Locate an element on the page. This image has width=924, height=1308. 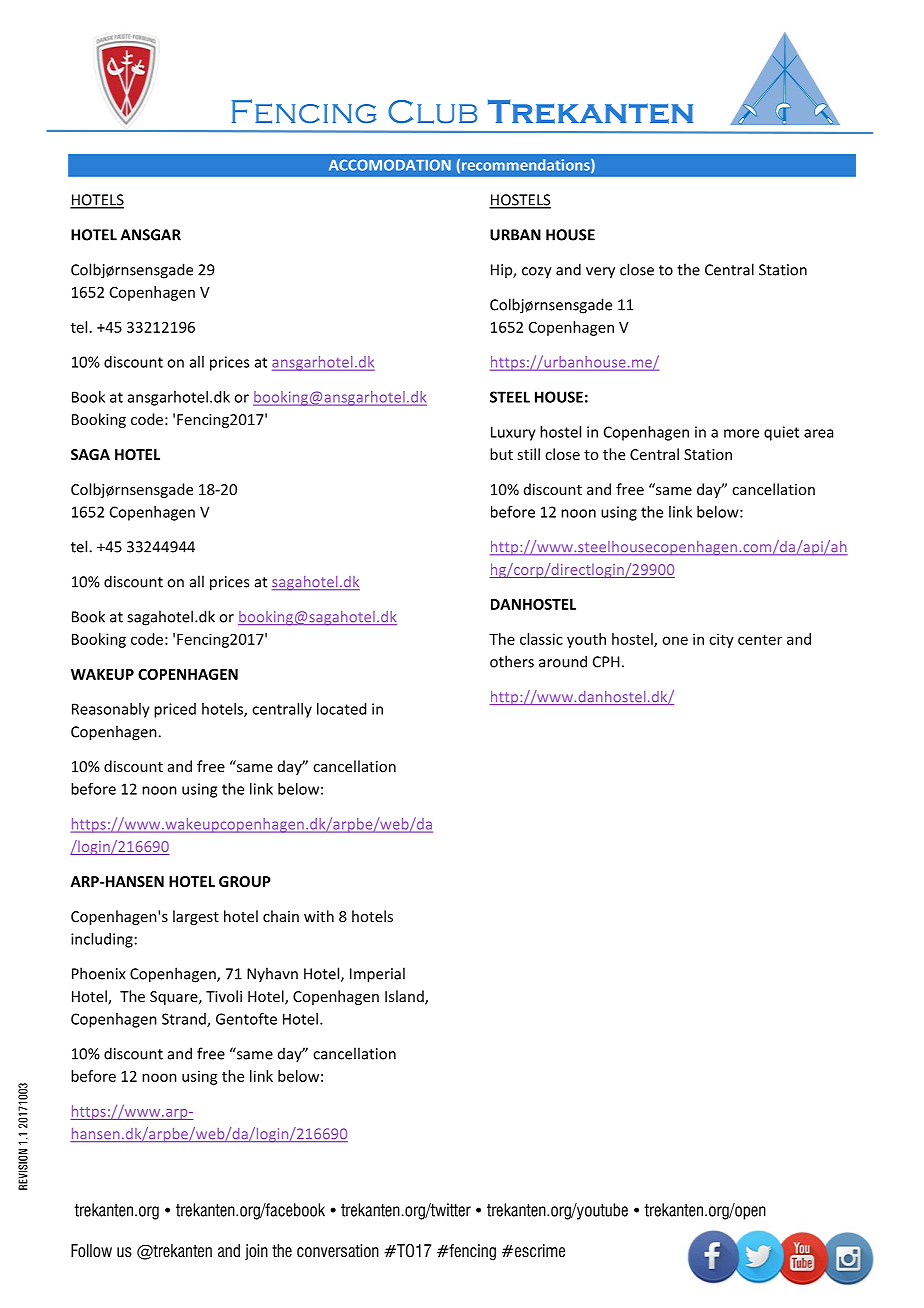
largest is located at coordinates (196, 917).
